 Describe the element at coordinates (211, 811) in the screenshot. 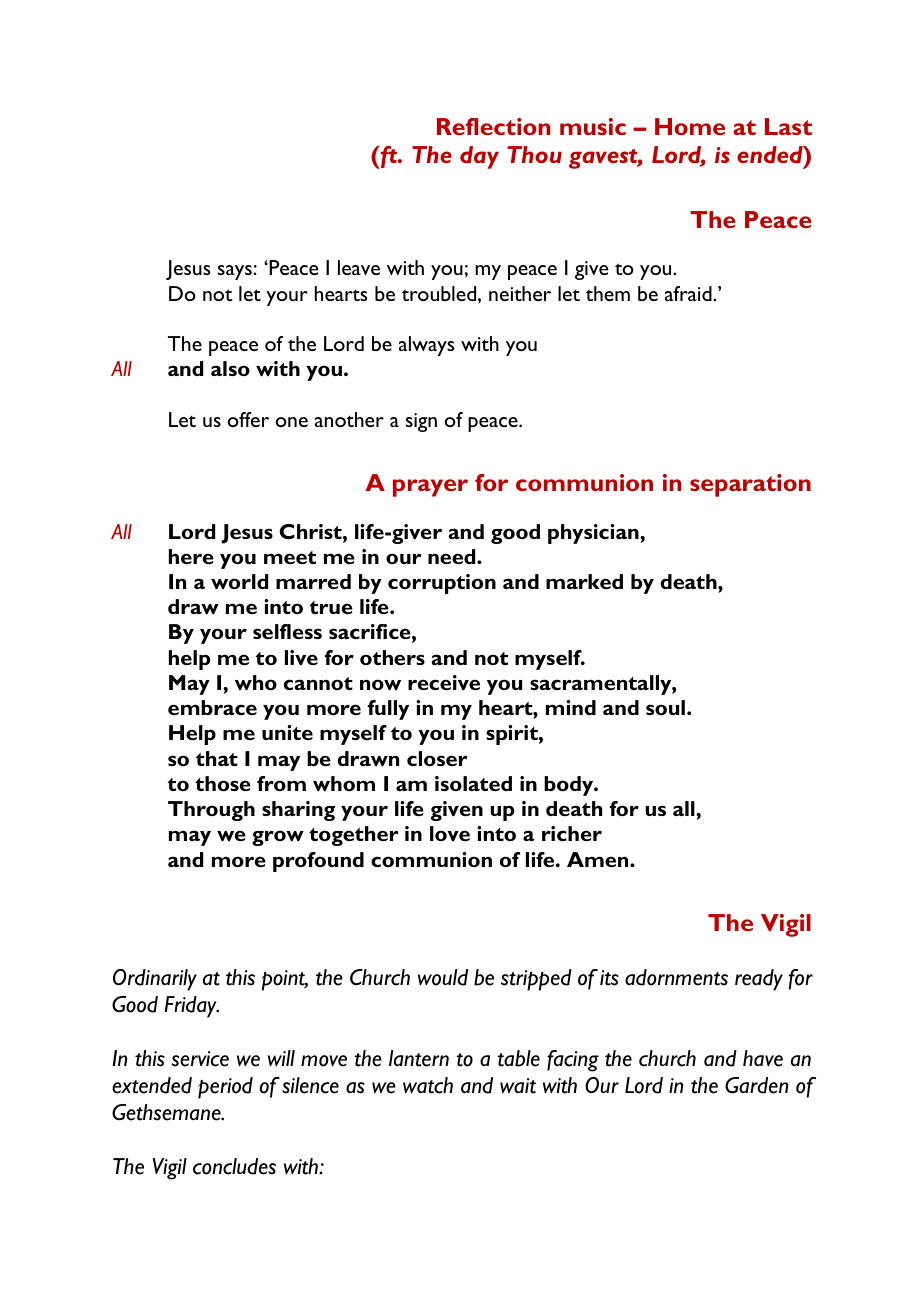

I see `Through` at that location.
